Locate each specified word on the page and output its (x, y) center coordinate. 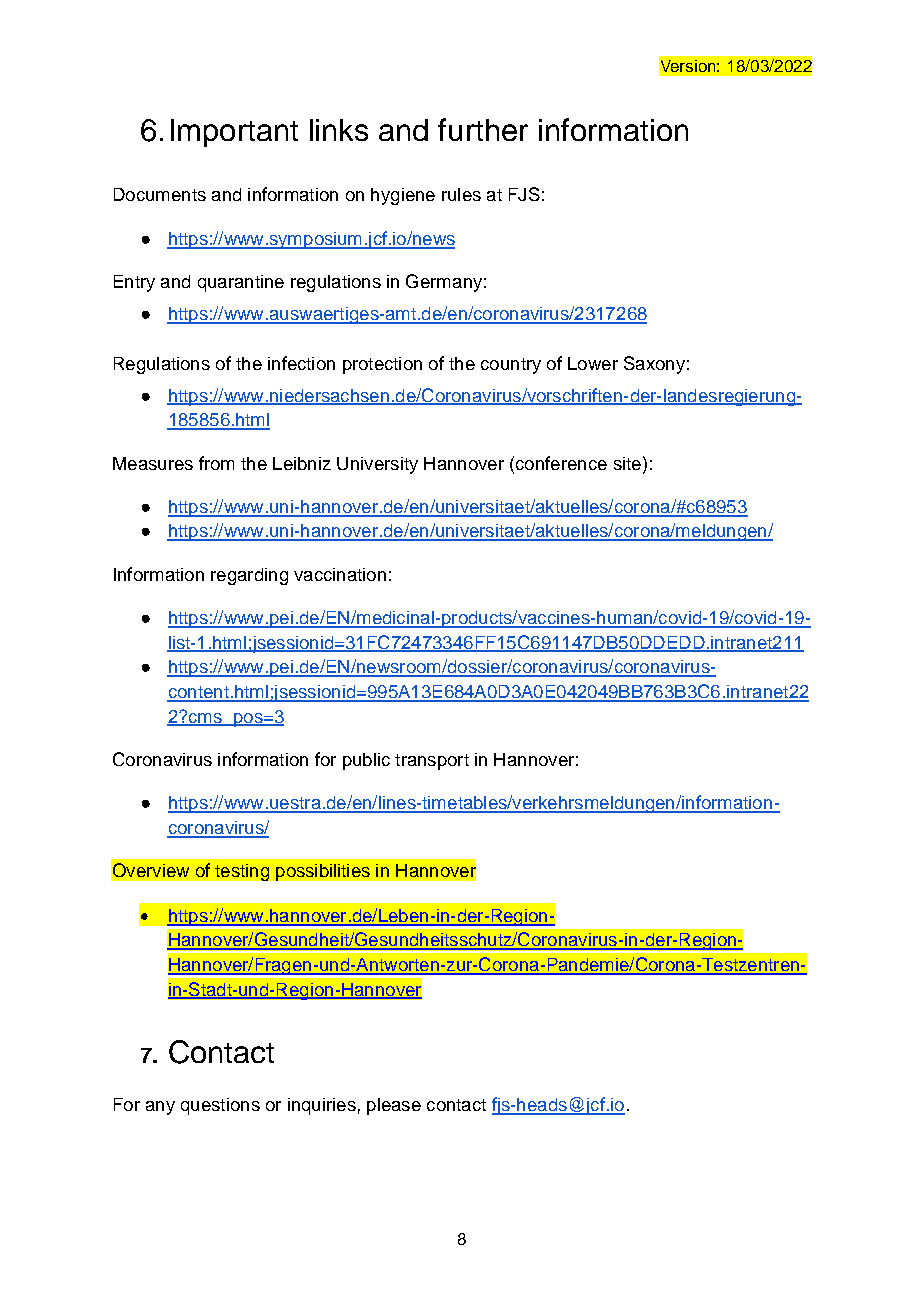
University (377, 465)
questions (220, 1106)
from (216, 463)
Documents (160, 194)
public (366, 761)
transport (432, 762)
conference (560, 463)
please (394, 1106)
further (483, 129)
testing (242, 872)
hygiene (403, 196)
